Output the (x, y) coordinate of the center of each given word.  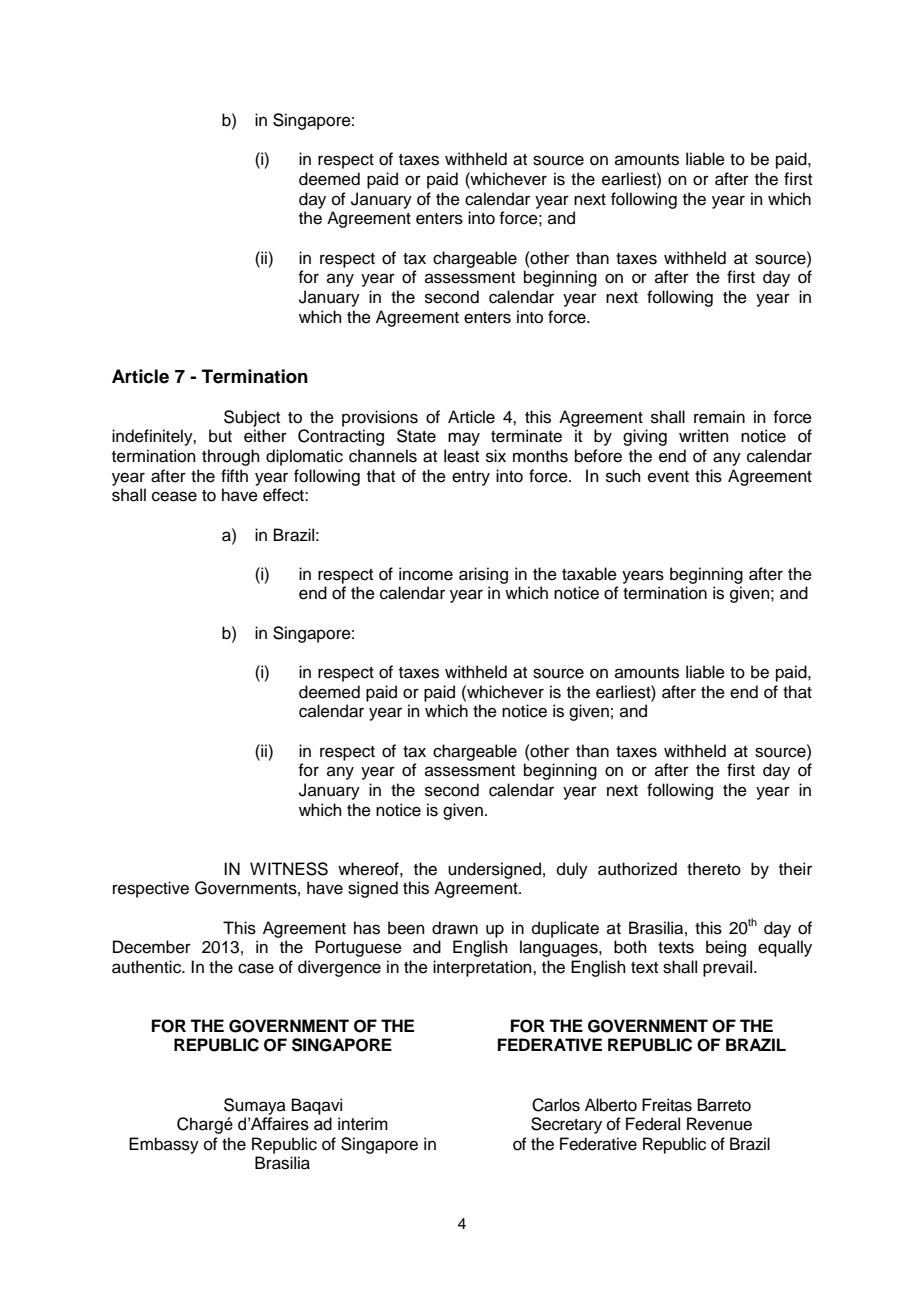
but (220, 436)
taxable (589, 574)
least (461, 456)
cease (174, 496)
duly (572, 870)
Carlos (556, 1105)
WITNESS (289, 869)
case (256, 968)
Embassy (164, 1145)
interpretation (483, 968)
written (704, 436)
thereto (714, 869)
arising (483, 575)
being (726, 948)
